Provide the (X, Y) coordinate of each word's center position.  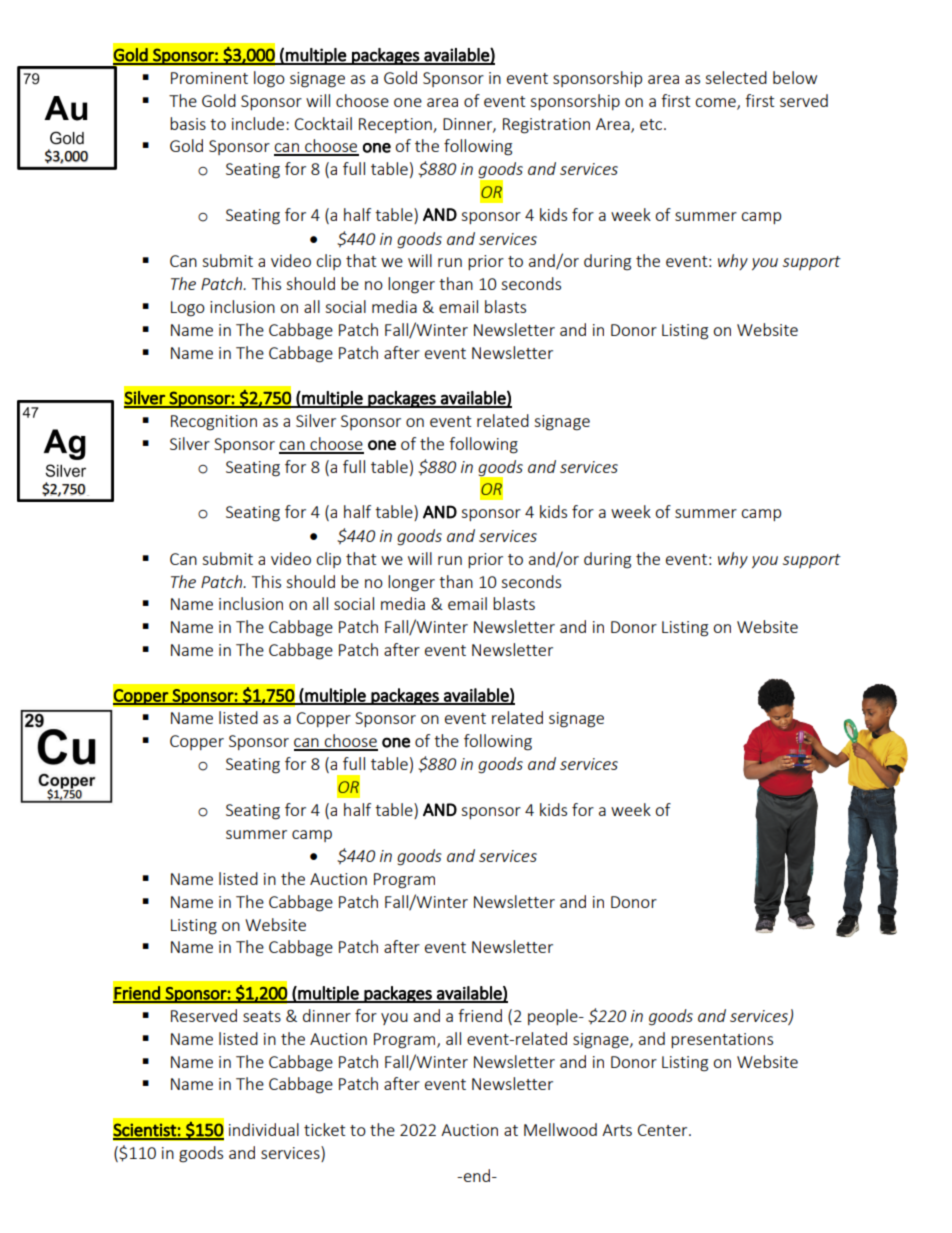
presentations (722, 1040)
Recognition (214, 423)
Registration (546, 126)
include (259, 123)
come (716, 103)
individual (264, 1129)
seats (262, 1016)
